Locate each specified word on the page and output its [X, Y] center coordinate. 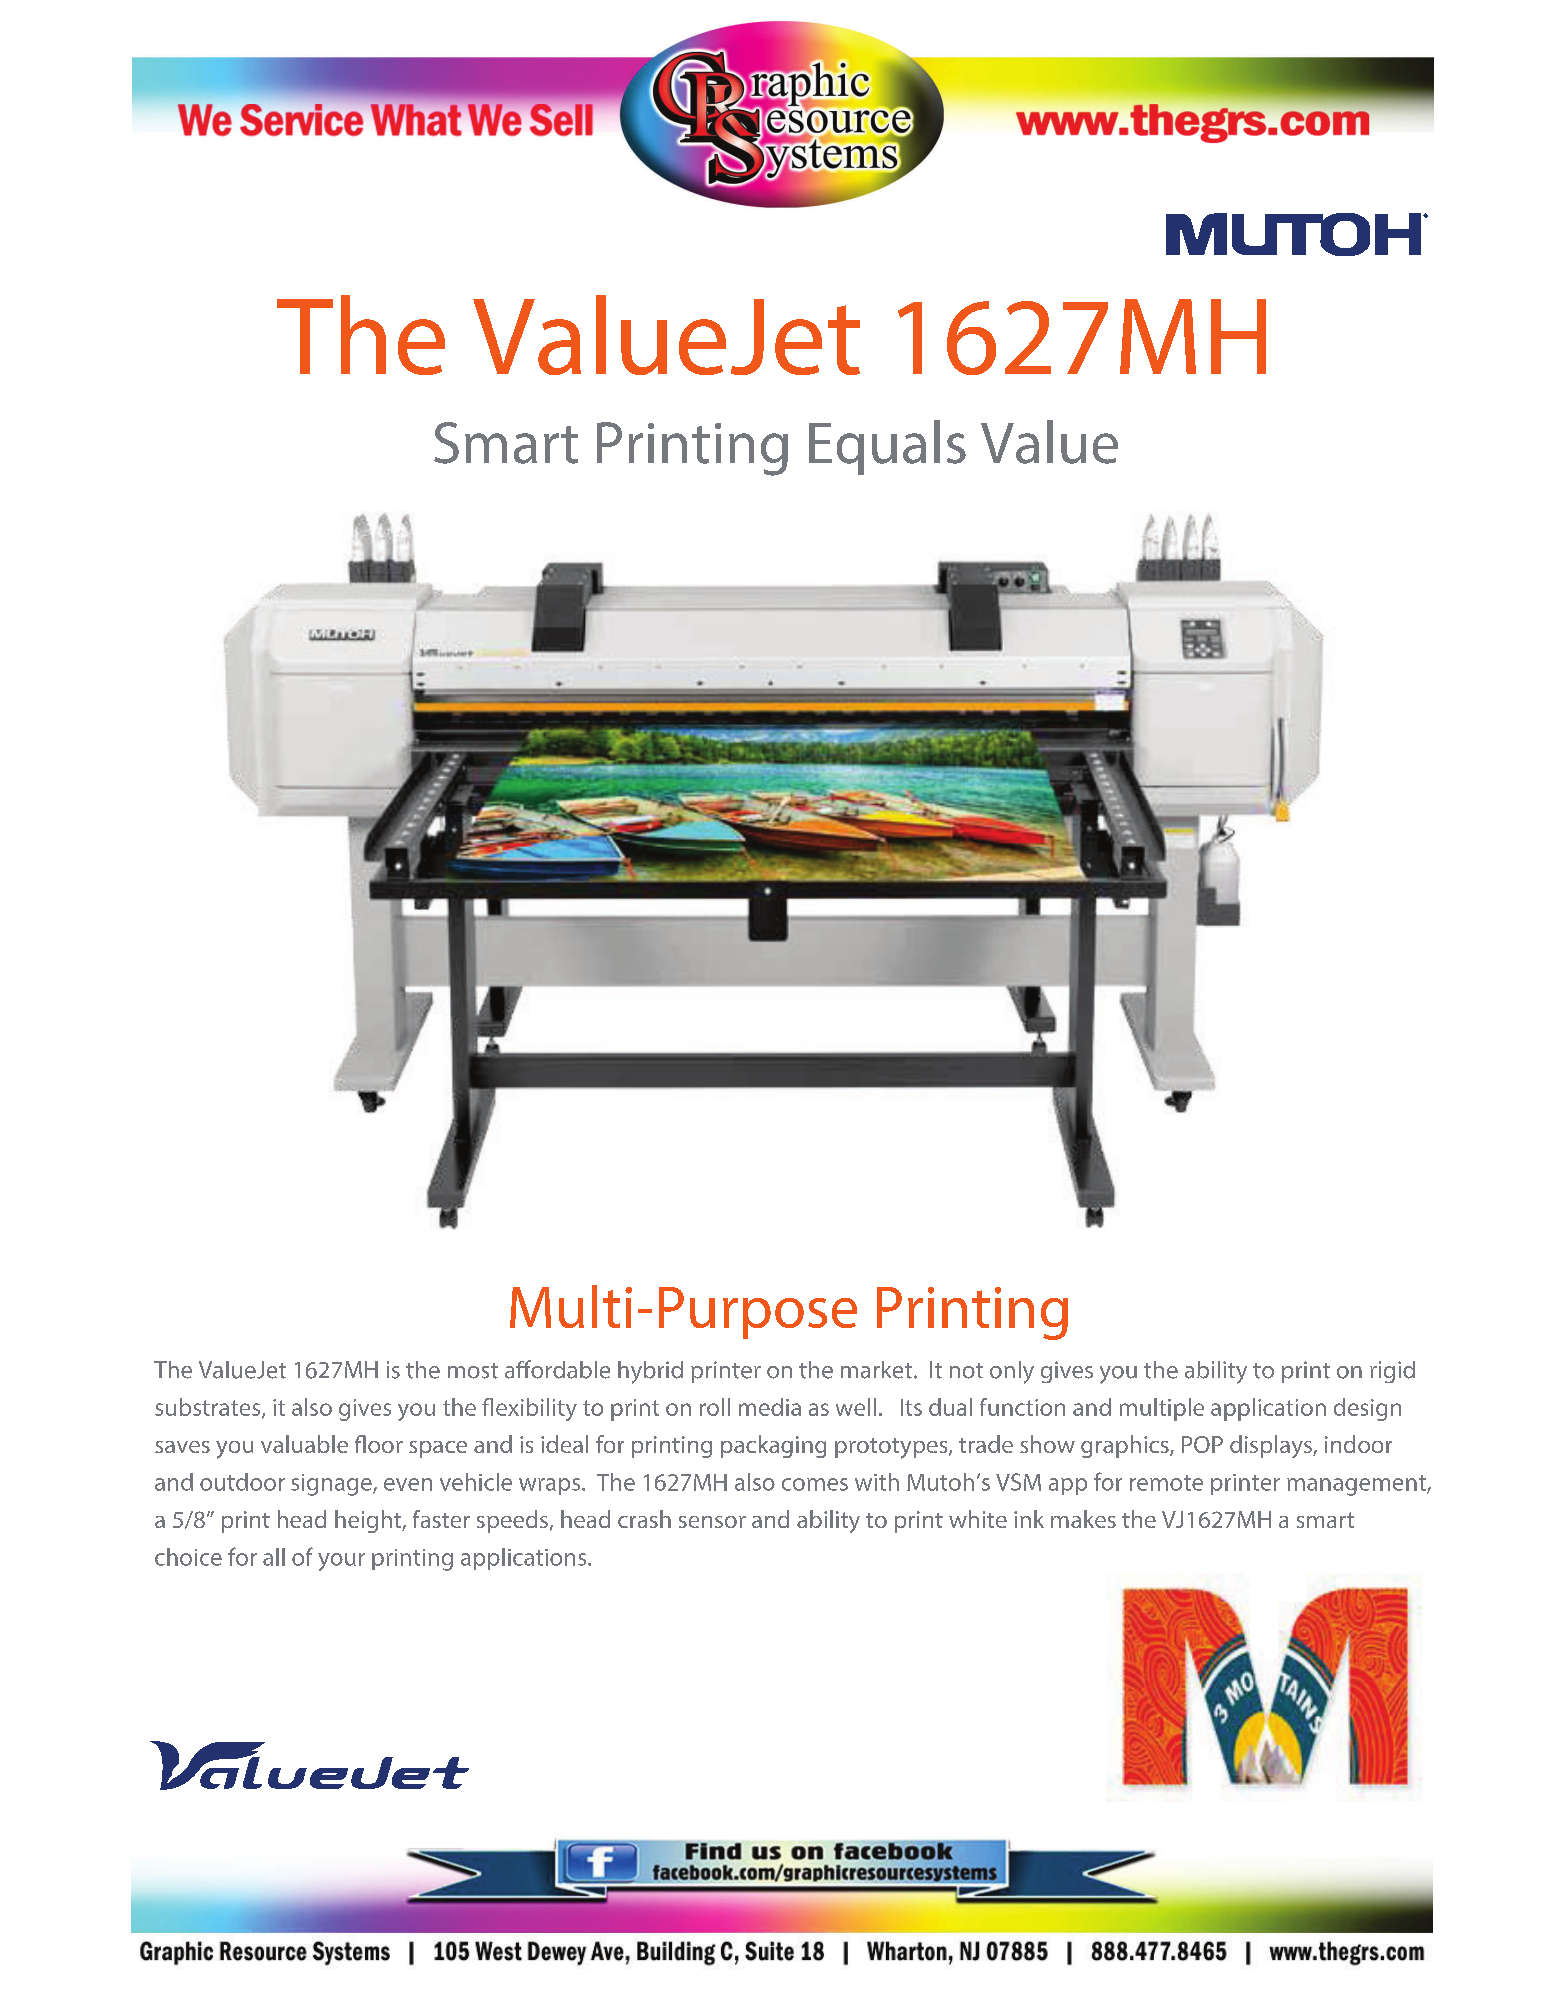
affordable [557, 1369]
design [1367, 1409]
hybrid [650, 1372]
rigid [1392, 1372]
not [966, 1371]
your [341, 1562]
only [1012, 1372]
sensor [712, 1522]
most [473, 1371]
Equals [887, 447]
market [876, 1370]
